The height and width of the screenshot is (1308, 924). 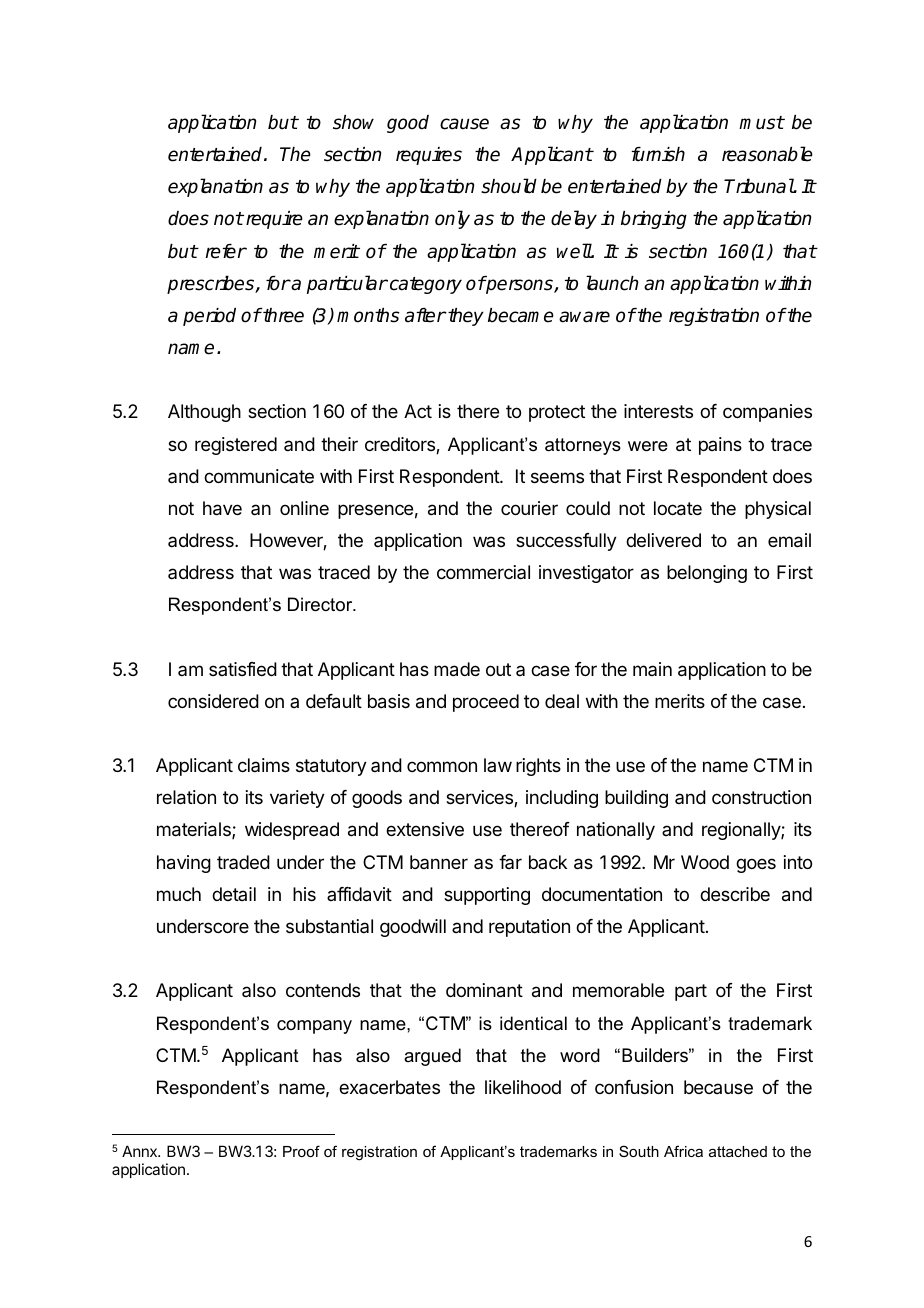 What do you see at coordinates (761, 797) in the screenshot?
I see `construction` at bounding box center [761, 797].
